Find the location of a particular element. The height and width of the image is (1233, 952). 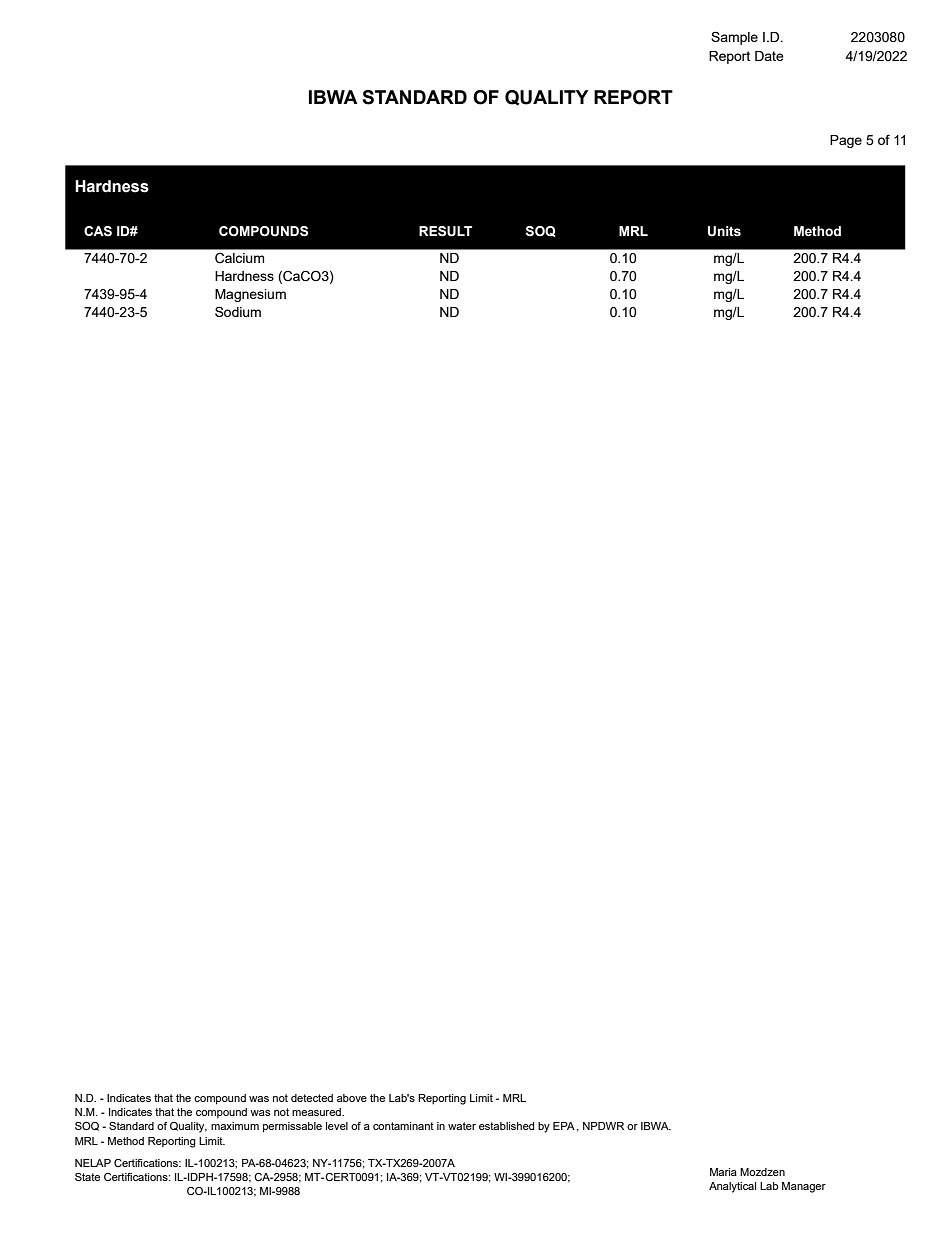

water is located at coordinates (462, 1126).
